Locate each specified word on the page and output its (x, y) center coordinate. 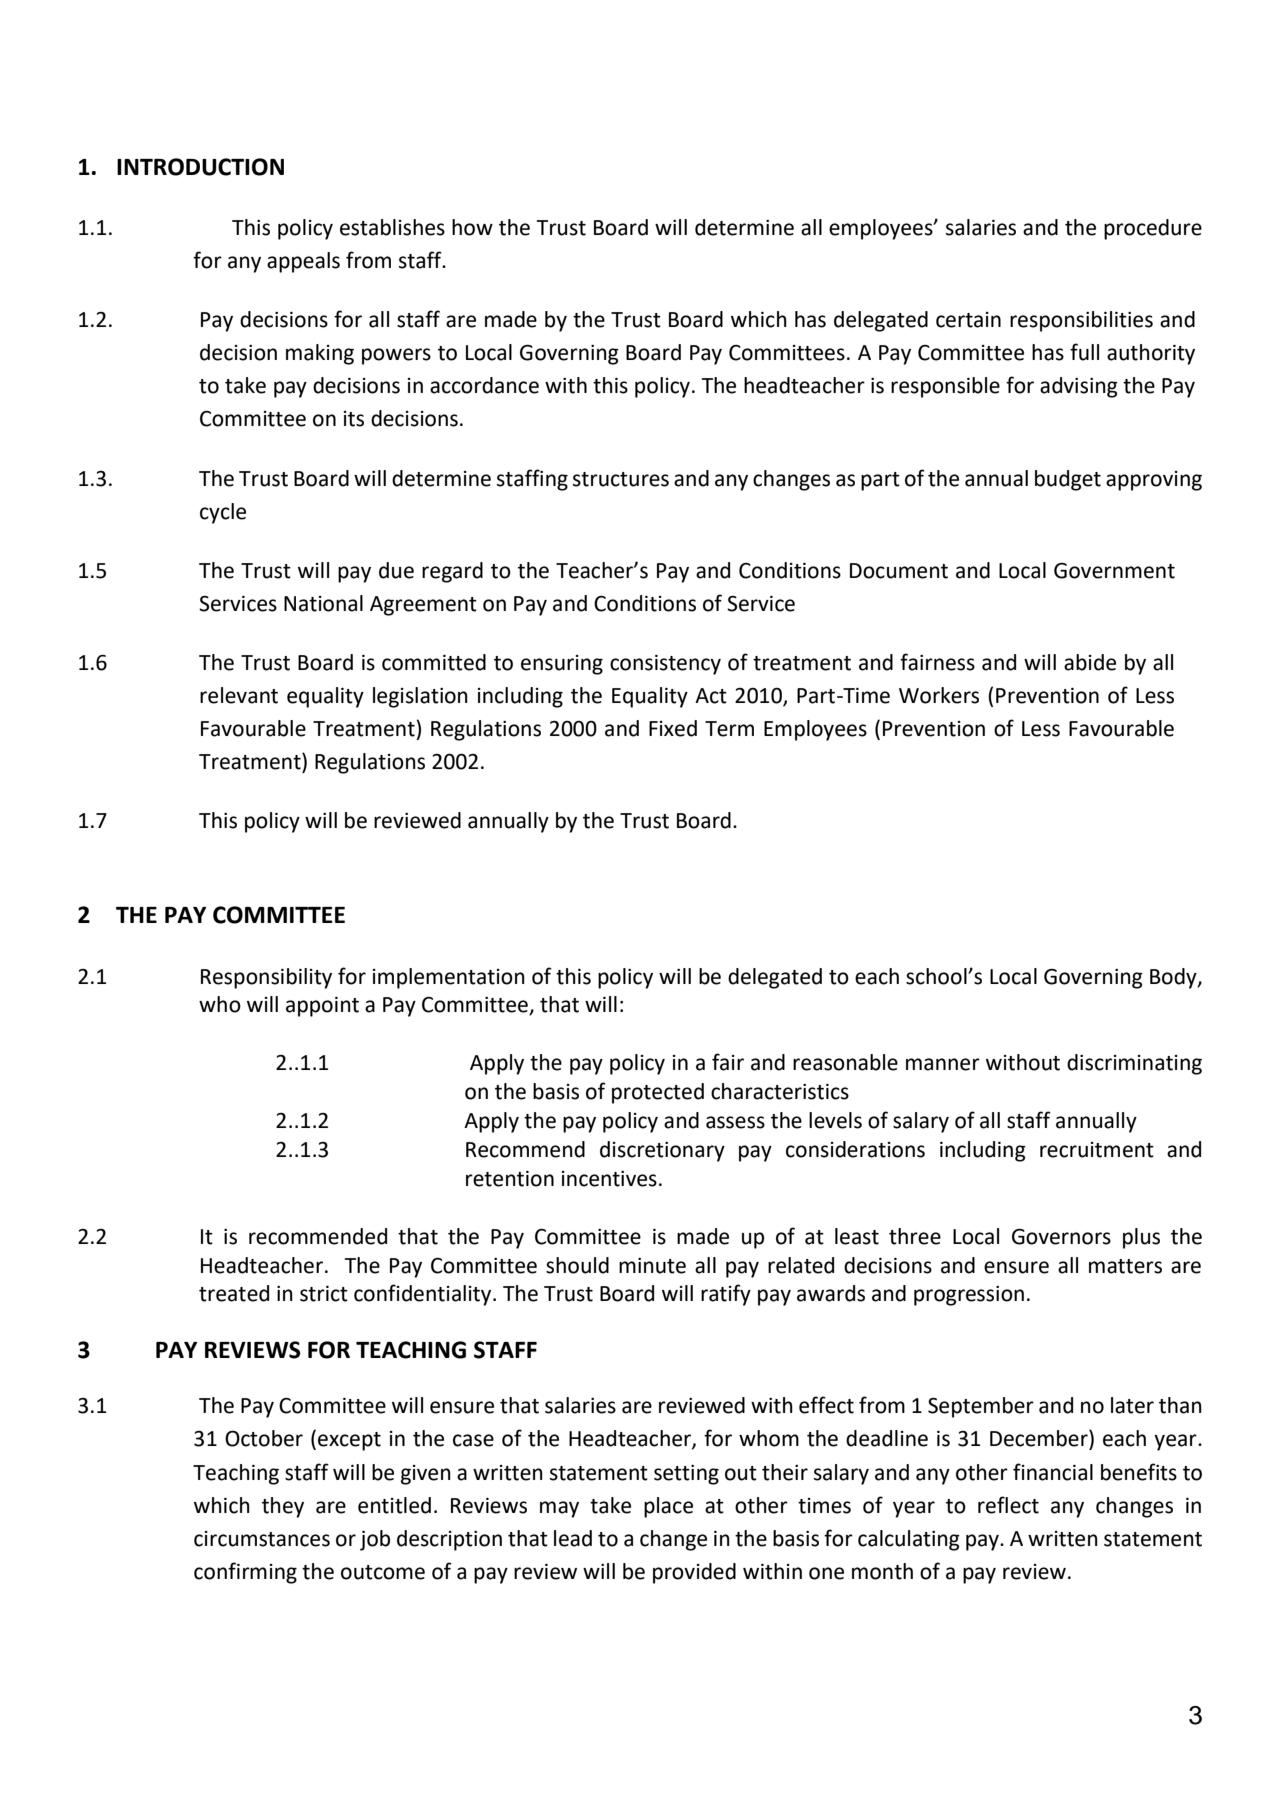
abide (1090, 662)
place (668, 1507)
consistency (665, 665)
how (472, 227)
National (323, 603)
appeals (303, 262)
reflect (1008, 1505)
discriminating (1134, 1064)
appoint (322, 1007)
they (283, 1507)
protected (658, 1093)
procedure (1153, 229)
